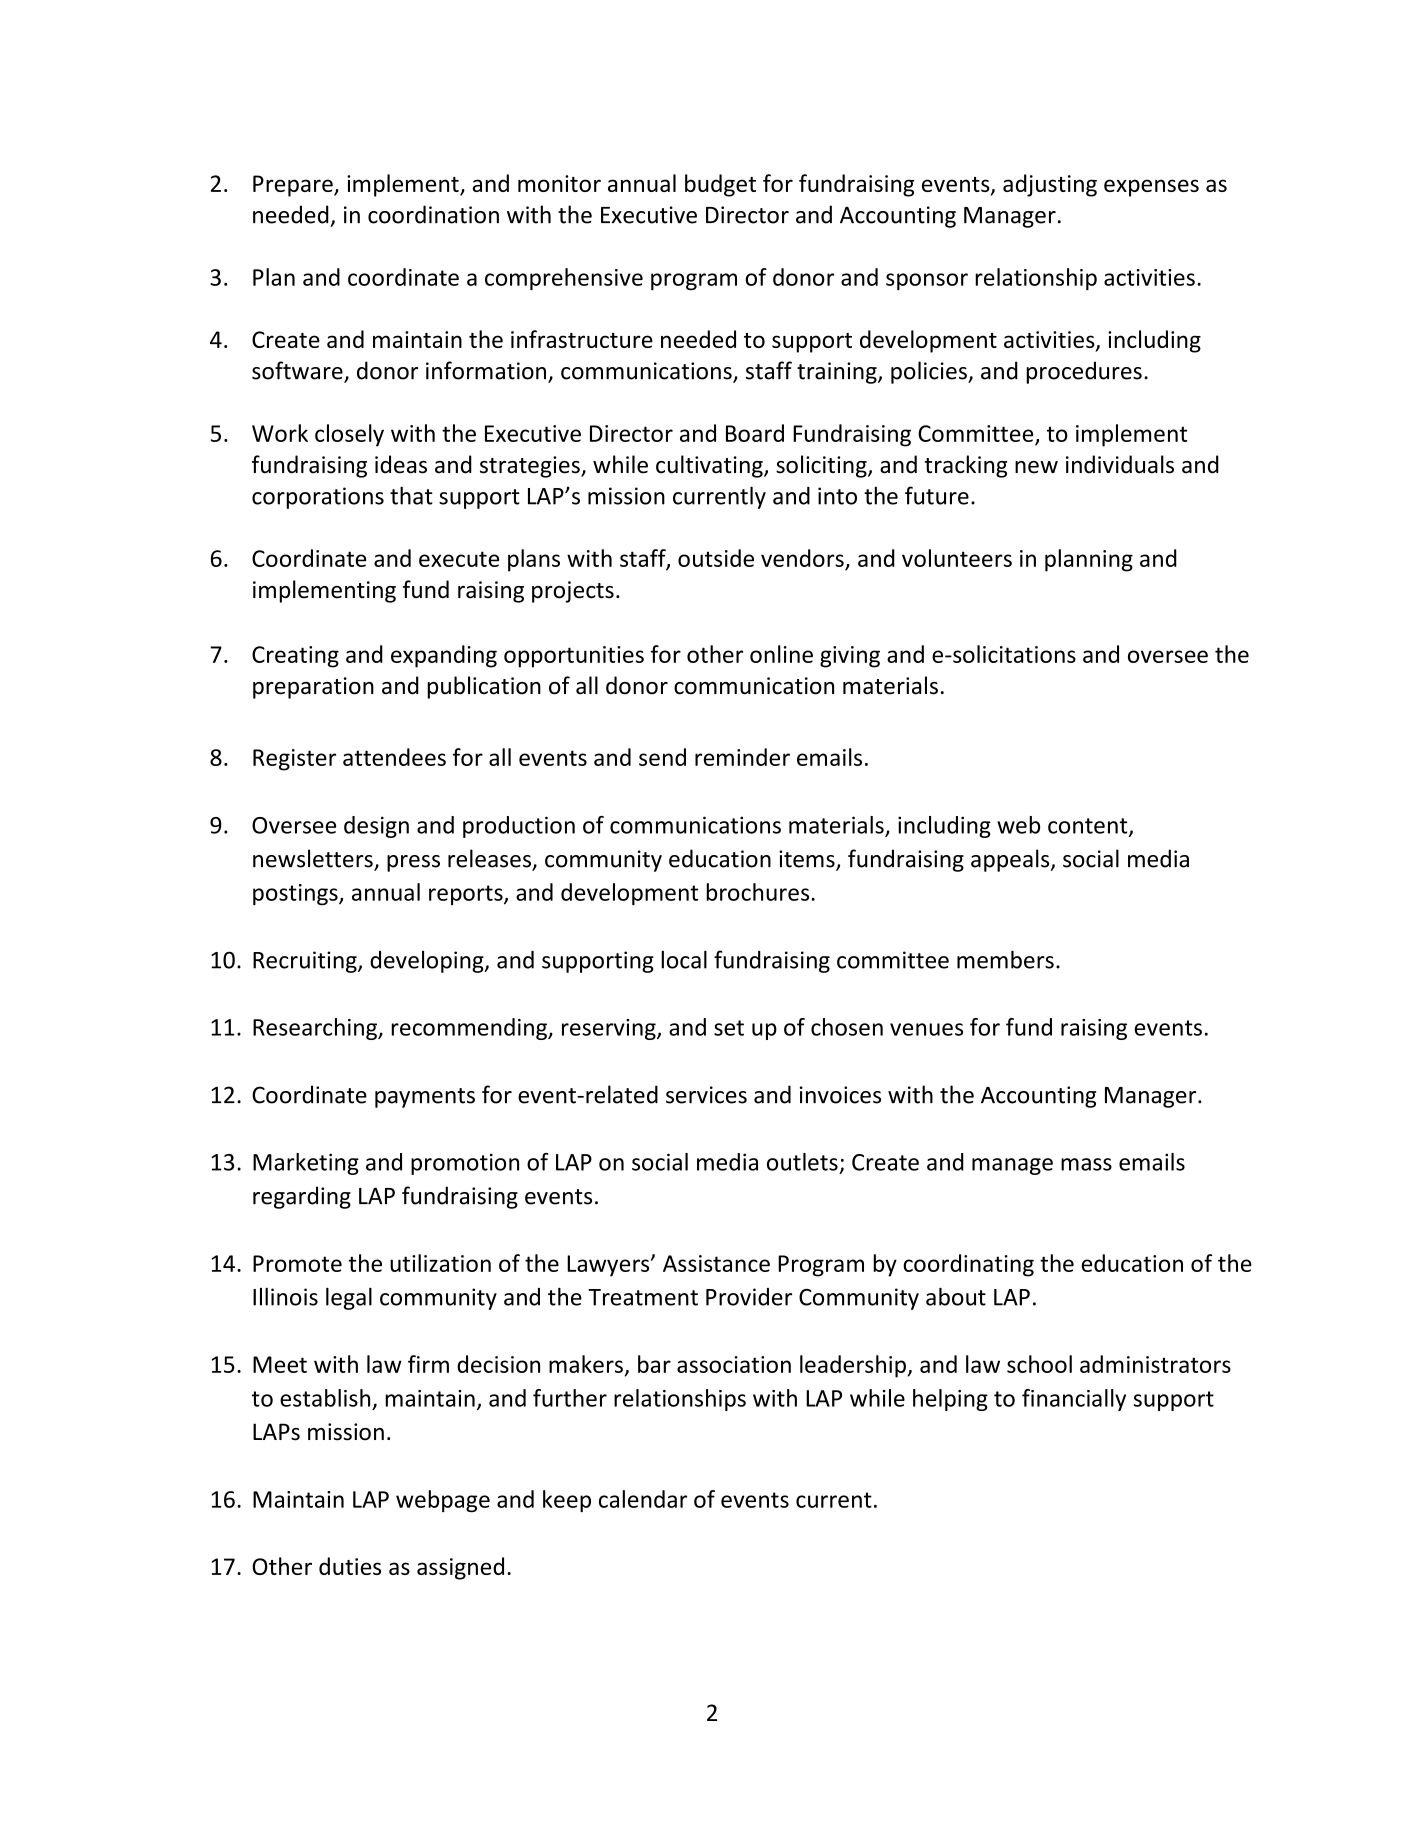 The width and height of the document is (1424, 1843). I want to click on services, so click(706, 1095).
